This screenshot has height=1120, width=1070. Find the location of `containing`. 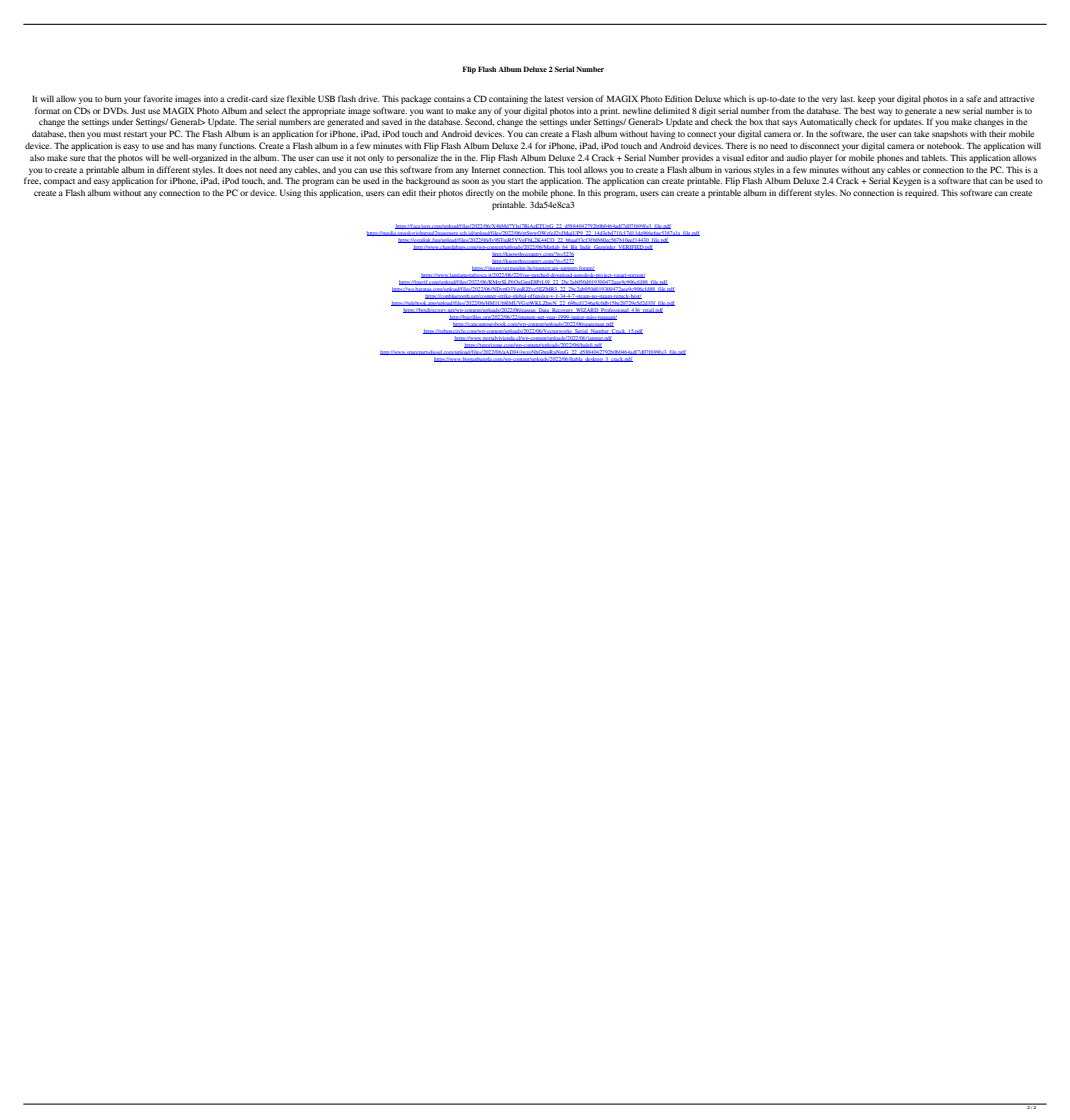

containing is located at coordinates (508, 99).
